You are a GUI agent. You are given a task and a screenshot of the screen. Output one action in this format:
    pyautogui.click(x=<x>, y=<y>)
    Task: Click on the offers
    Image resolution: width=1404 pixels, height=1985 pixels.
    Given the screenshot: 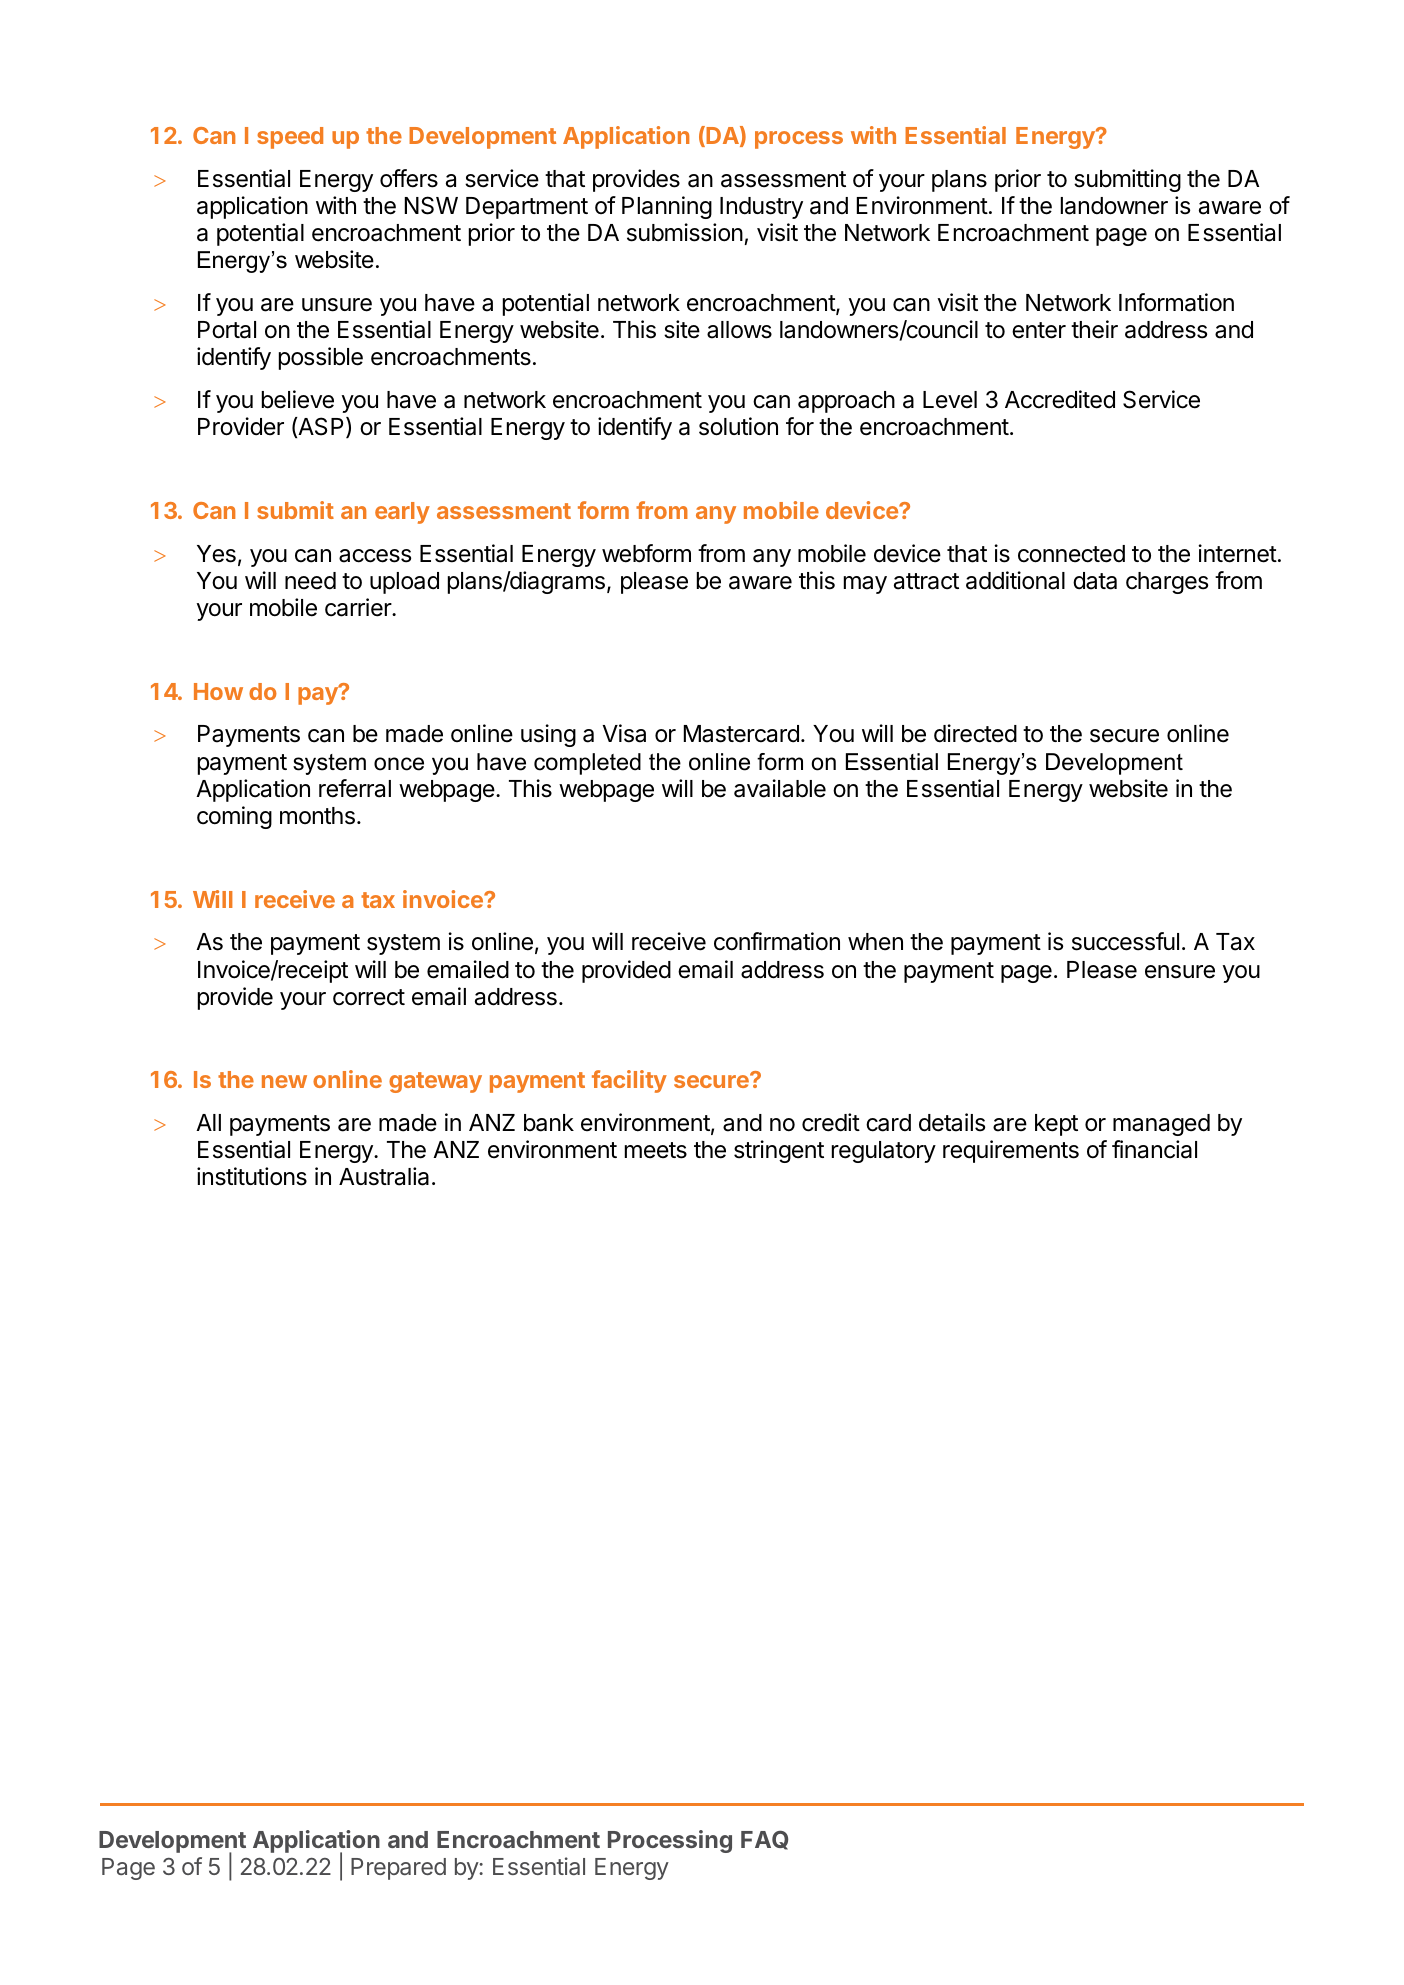 What is the action you would take?
    pyautogui.click(x=409, y=178)
